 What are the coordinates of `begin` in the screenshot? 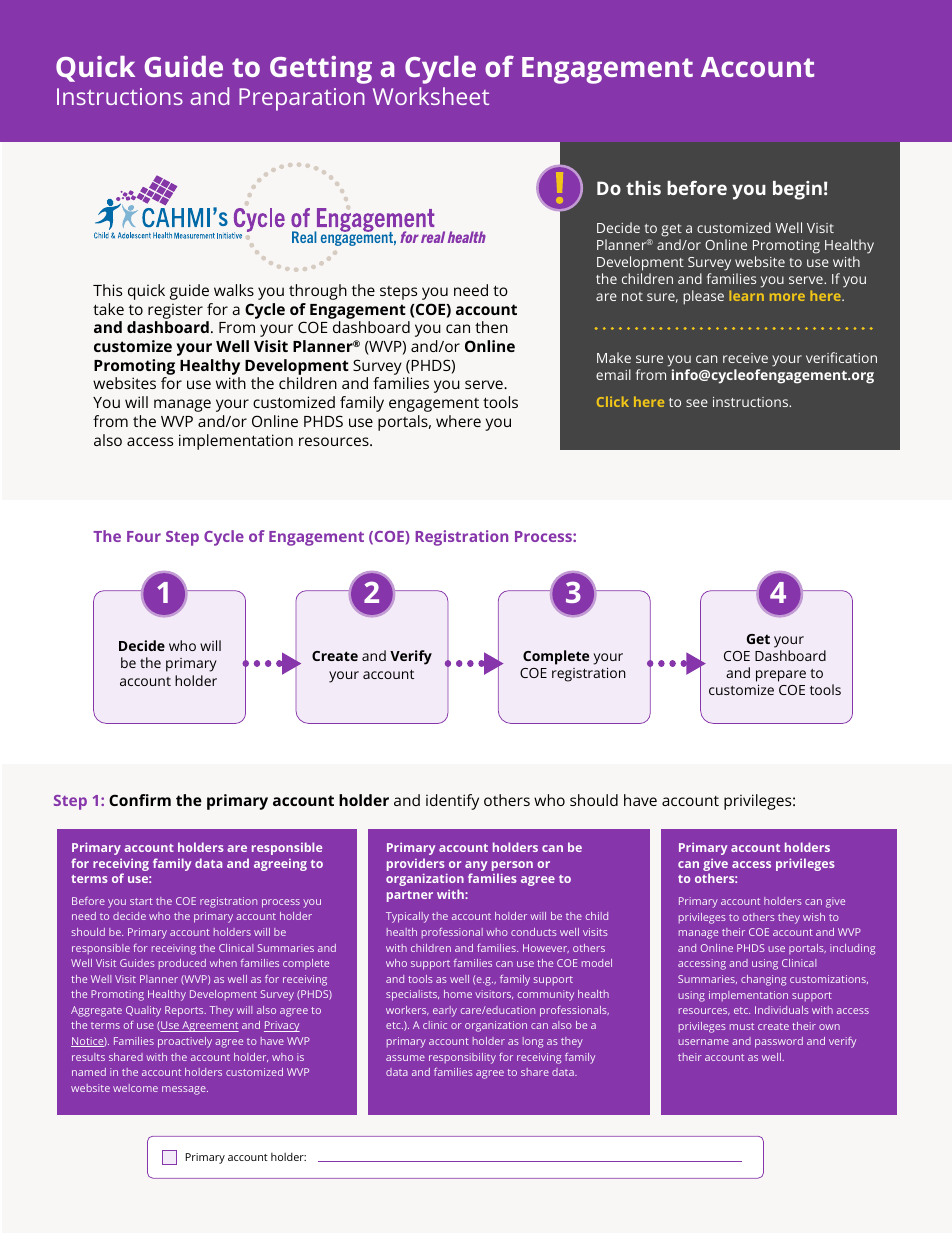 It's located at (797, 190).
